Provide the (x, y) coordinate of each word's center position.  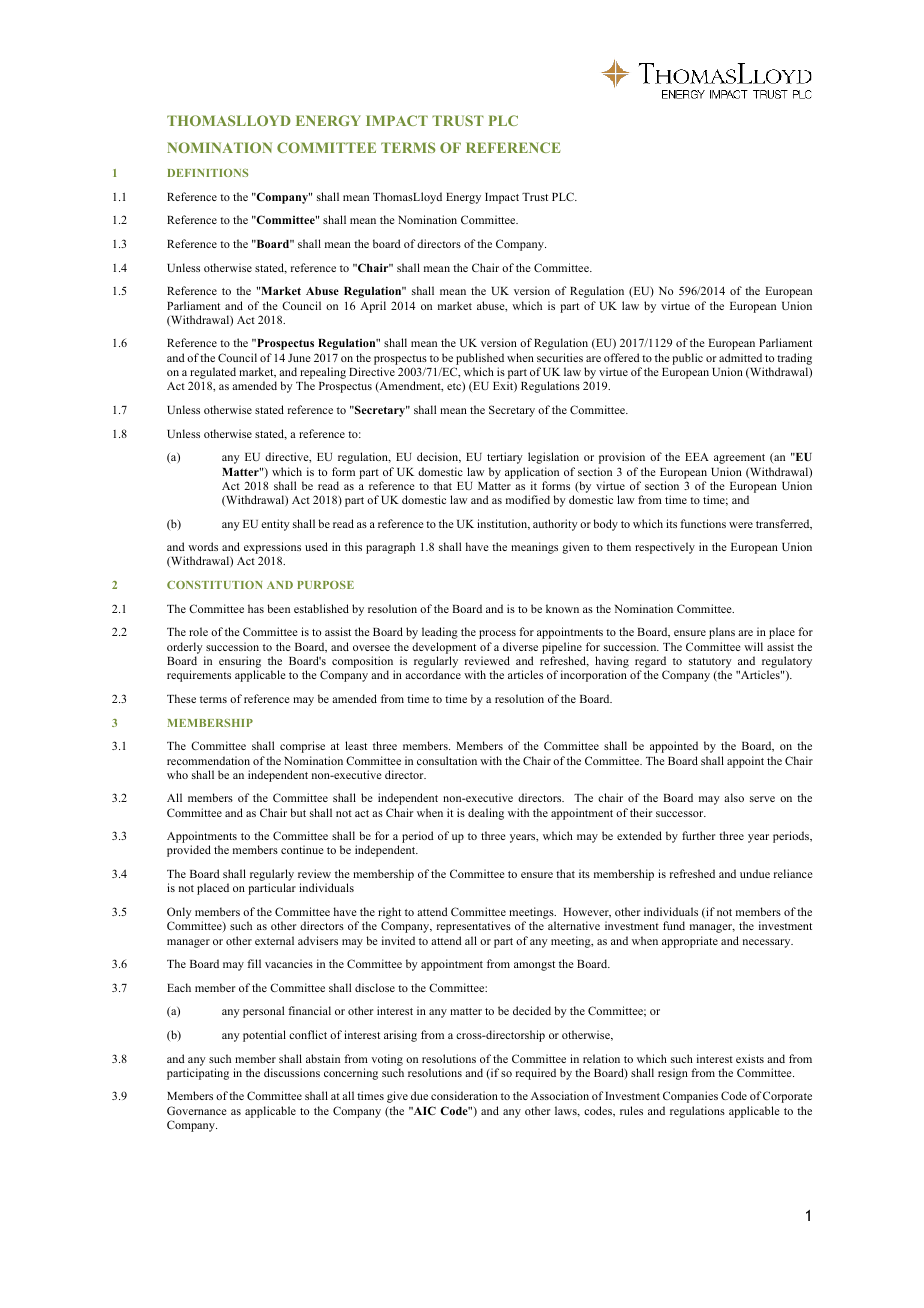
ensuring (240, 663)
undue (755, 873)
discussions (292, 1072)
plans (722, 633)
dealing (486, 814)
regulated (213, 374)
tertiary (505, 458)
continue (302, 849)
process (497, 634)
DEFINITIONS (208, 173)
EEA (697, 457)
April (373, 307)
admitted (740, 357)
